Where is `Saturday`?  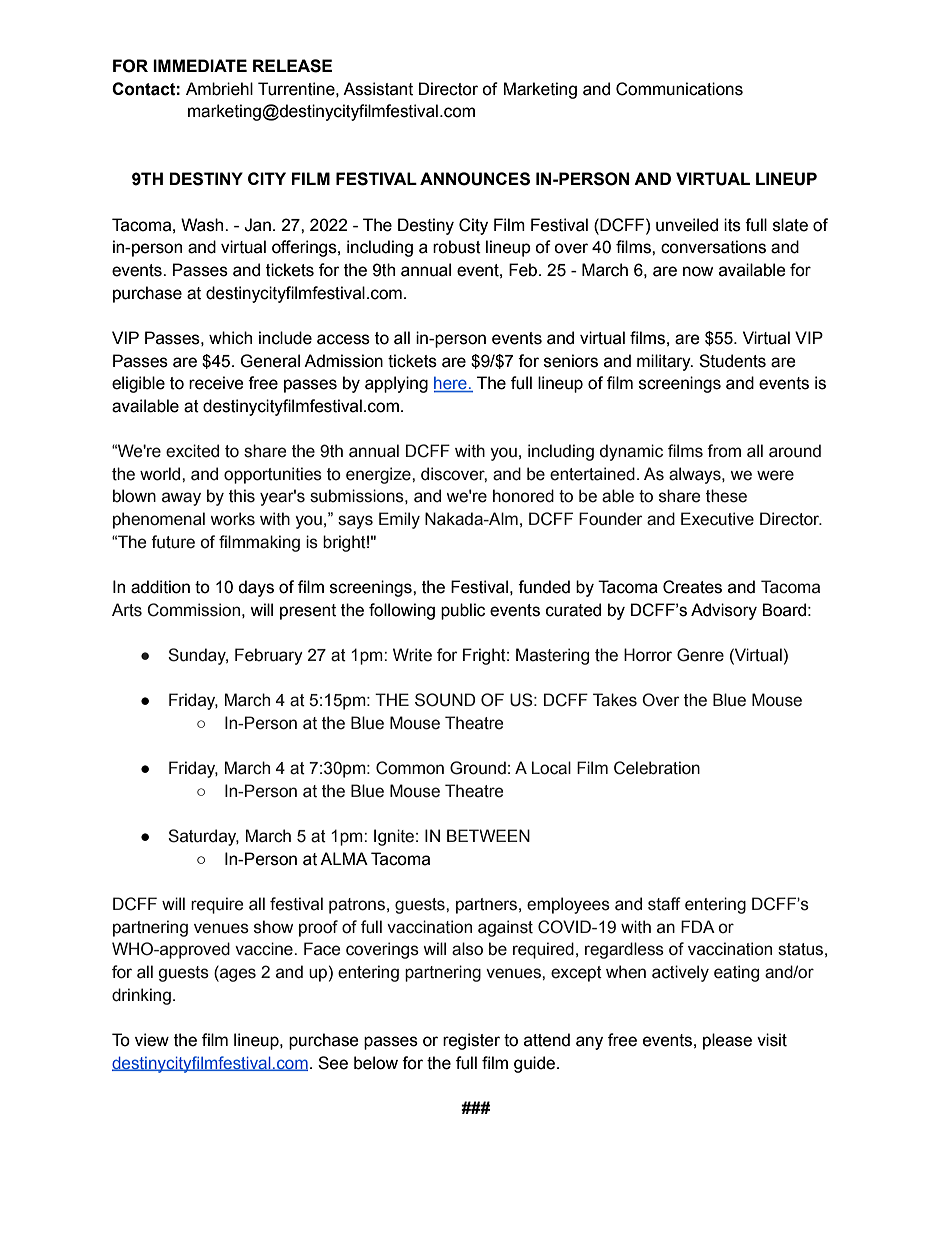 Saturday is located at coordinates (203, 837).
